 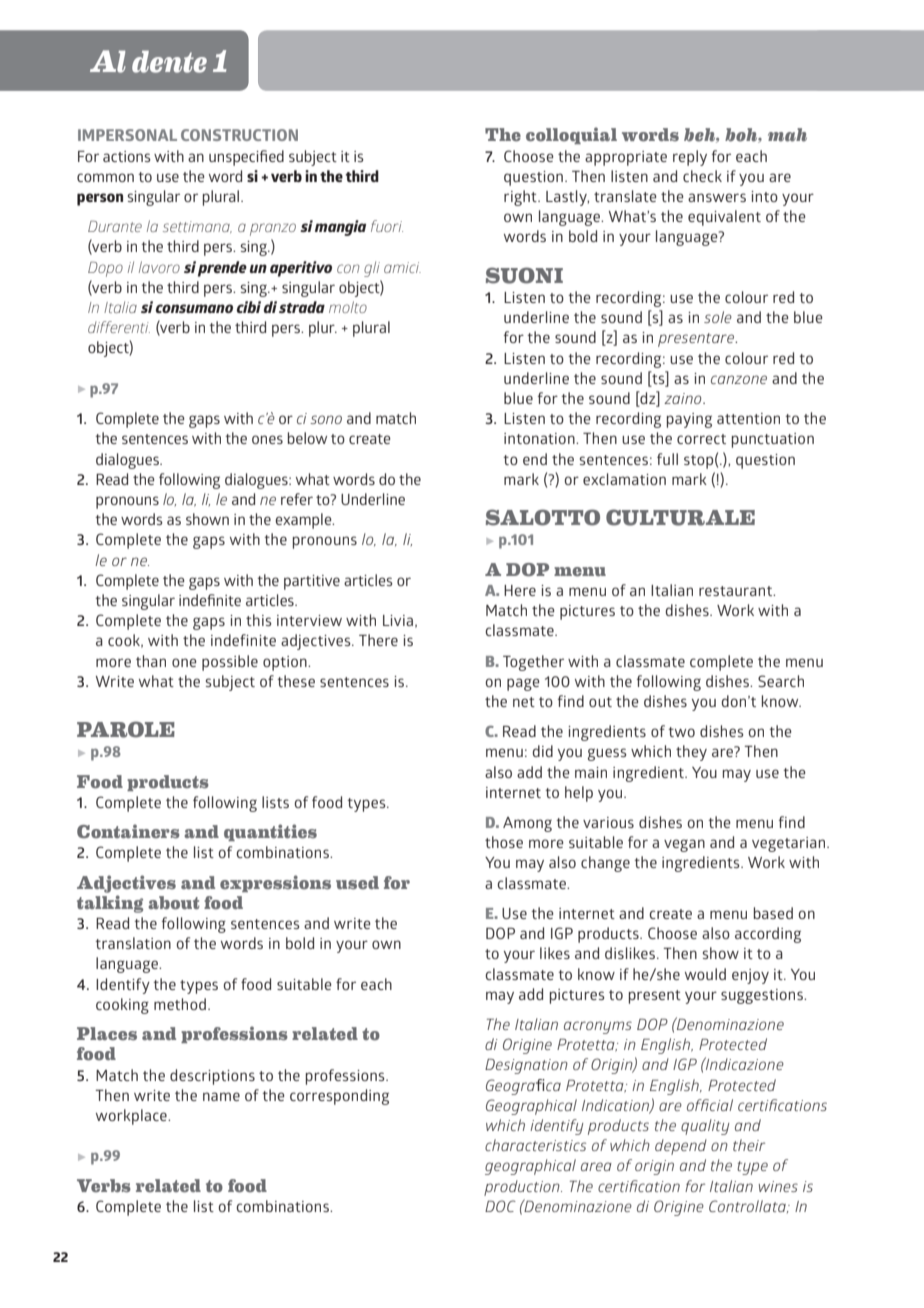 What do you see at coordinates (690, 158) in the screenshot?
I see `reply` at bounding box center [690, 158].
